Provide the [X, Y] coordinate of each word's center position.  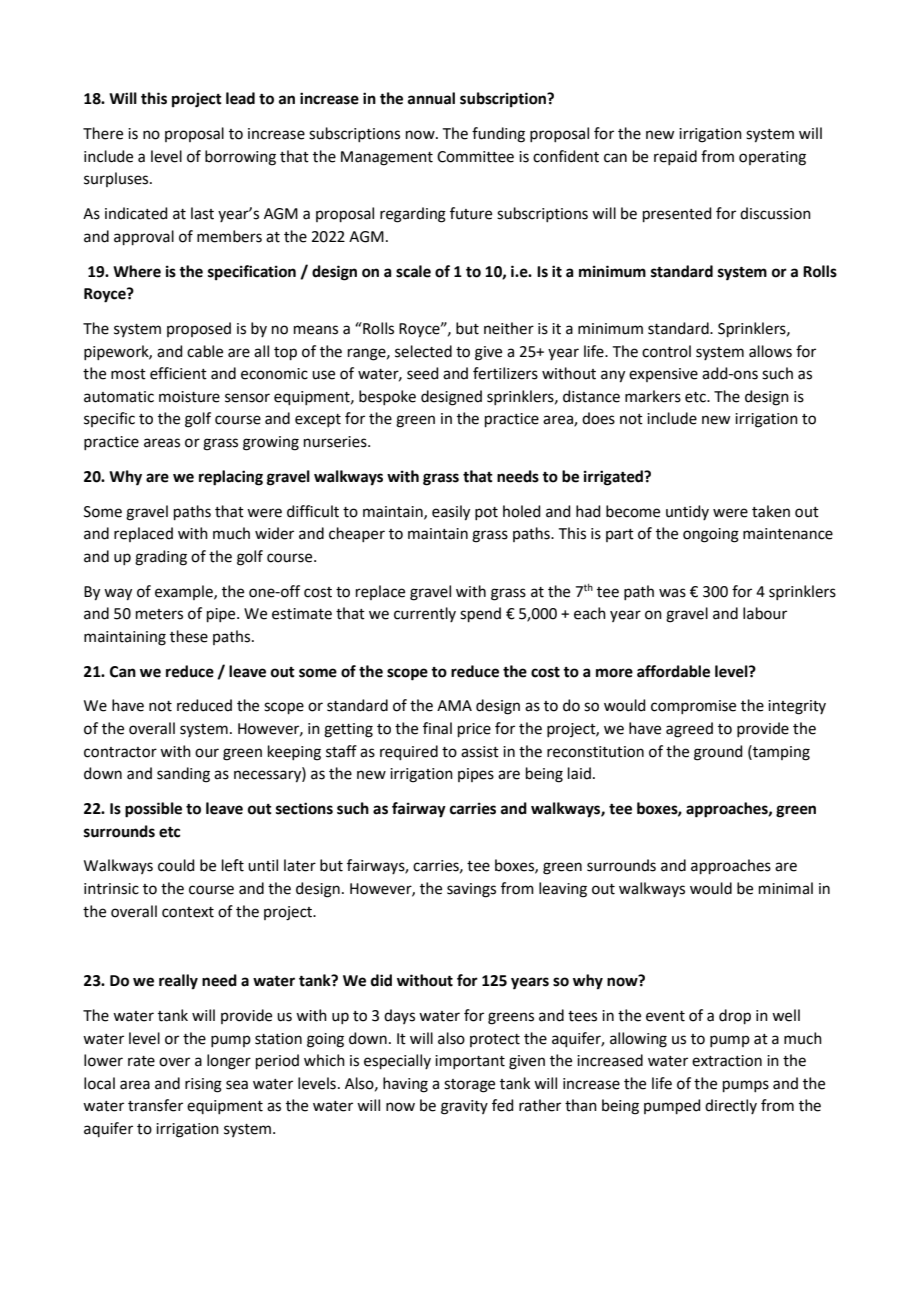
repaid [675, 157]
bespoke [387, 397]
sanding [183, 775]
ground [718, 753]
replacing [231, 478]
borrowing [240, 158]
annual [431, 98]
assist [480, 752]
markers [653, 396]
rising [203, 1085]
